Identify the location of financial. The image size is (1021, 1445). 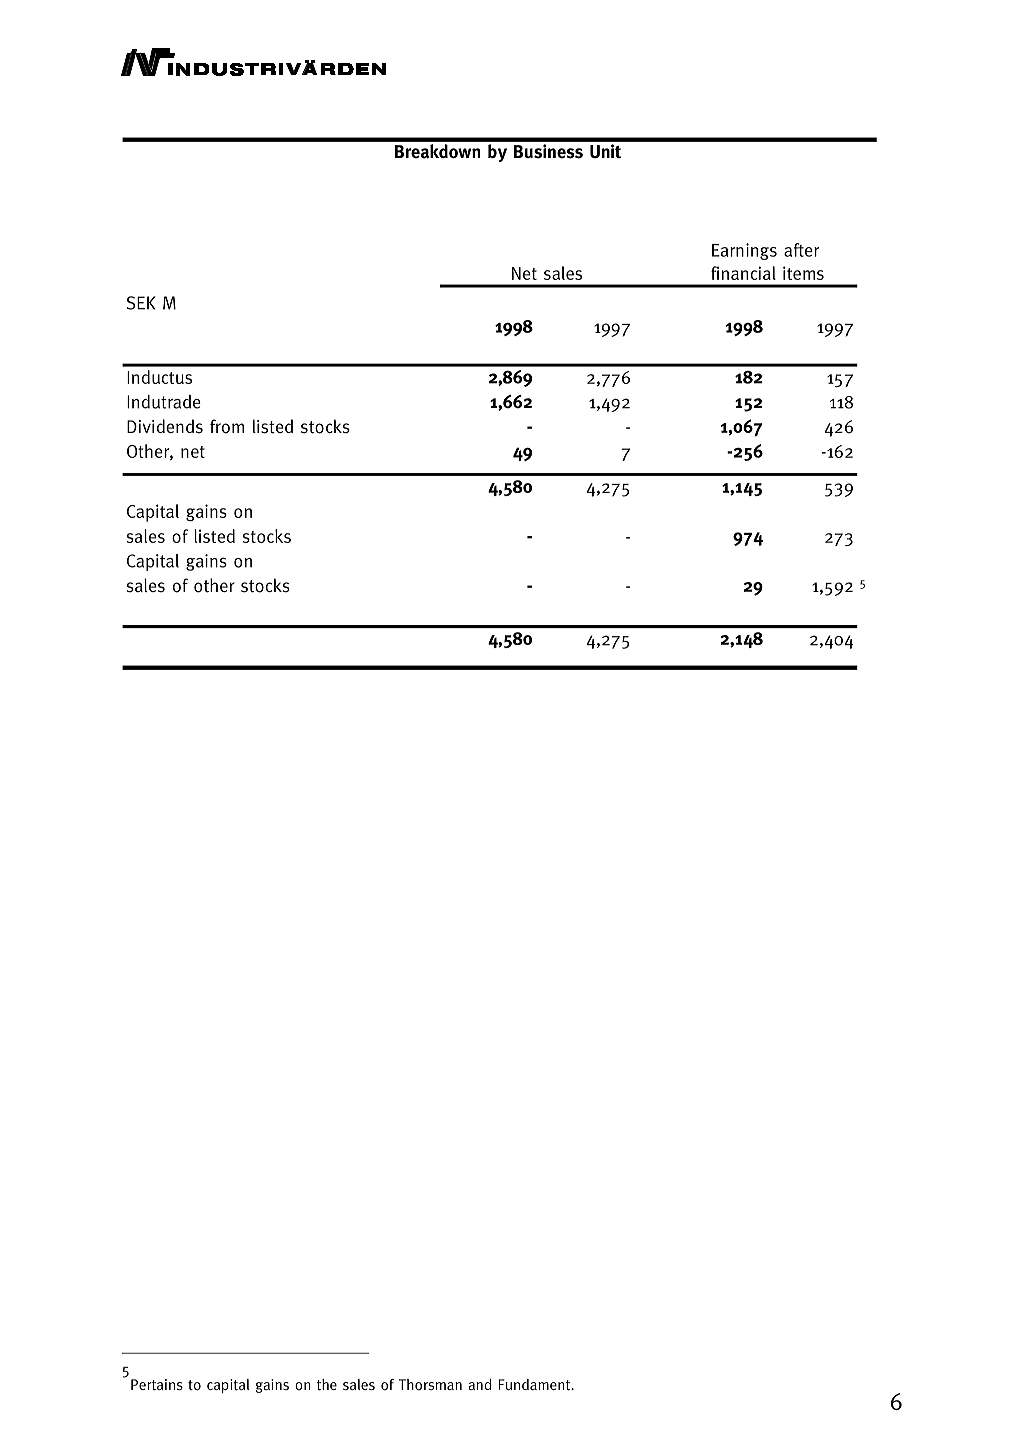
(743, 273).
